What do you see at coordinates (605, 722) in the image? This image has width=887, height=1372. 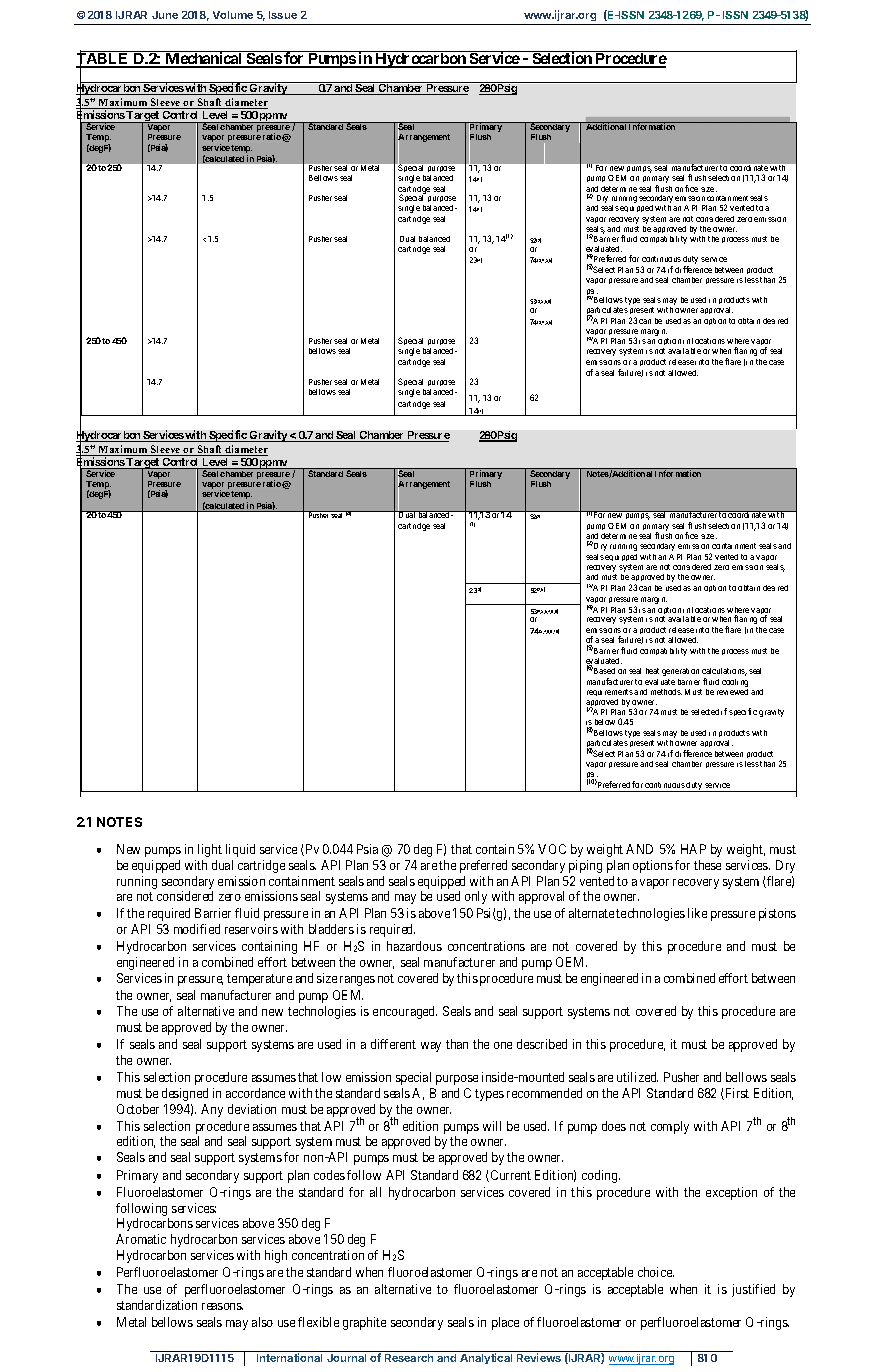 I see `below` at bounding box center [605, 722].
